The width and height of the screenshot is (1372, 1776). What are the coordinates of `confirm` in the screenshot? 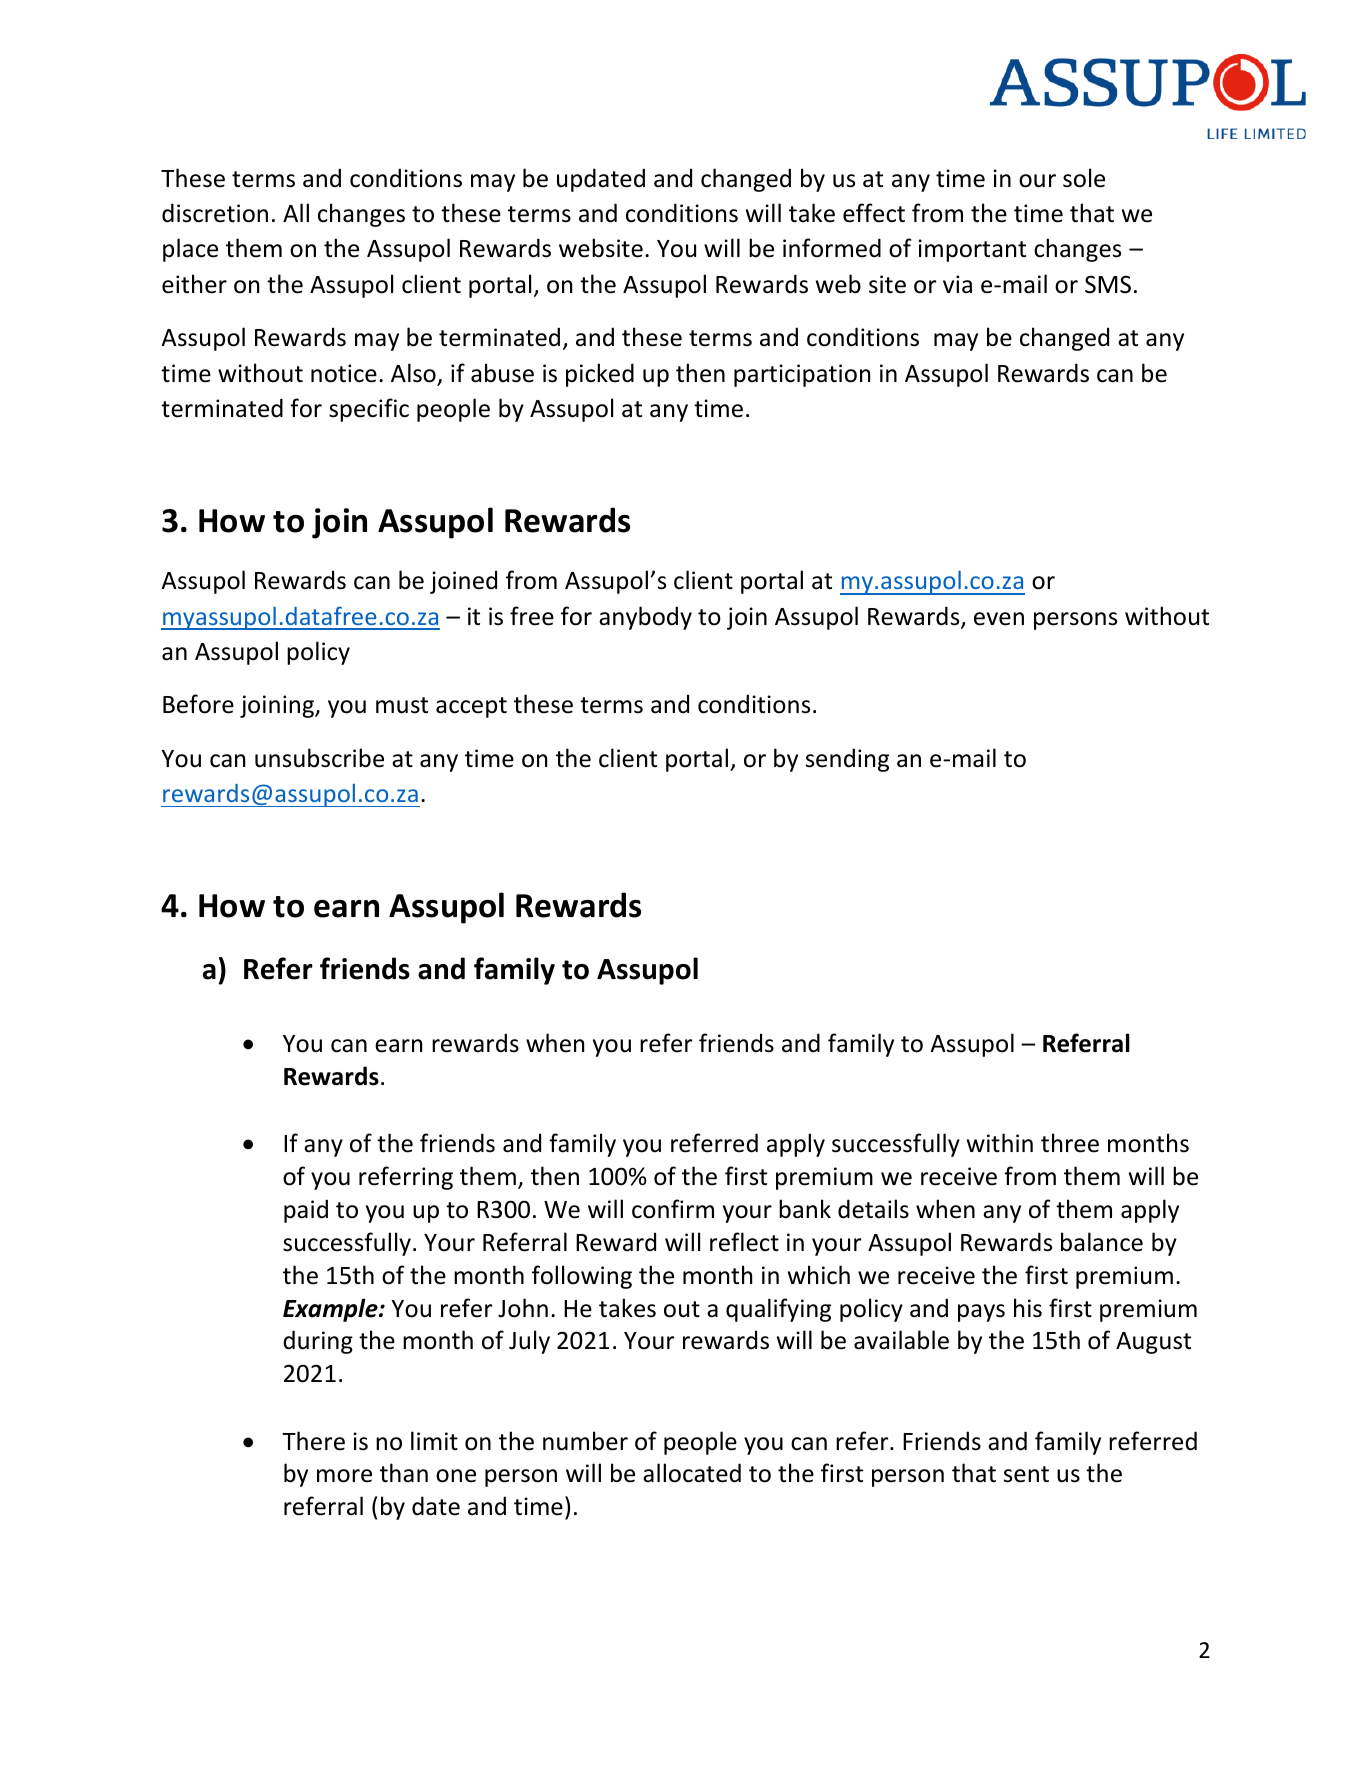 It's located at (673, 1209).
